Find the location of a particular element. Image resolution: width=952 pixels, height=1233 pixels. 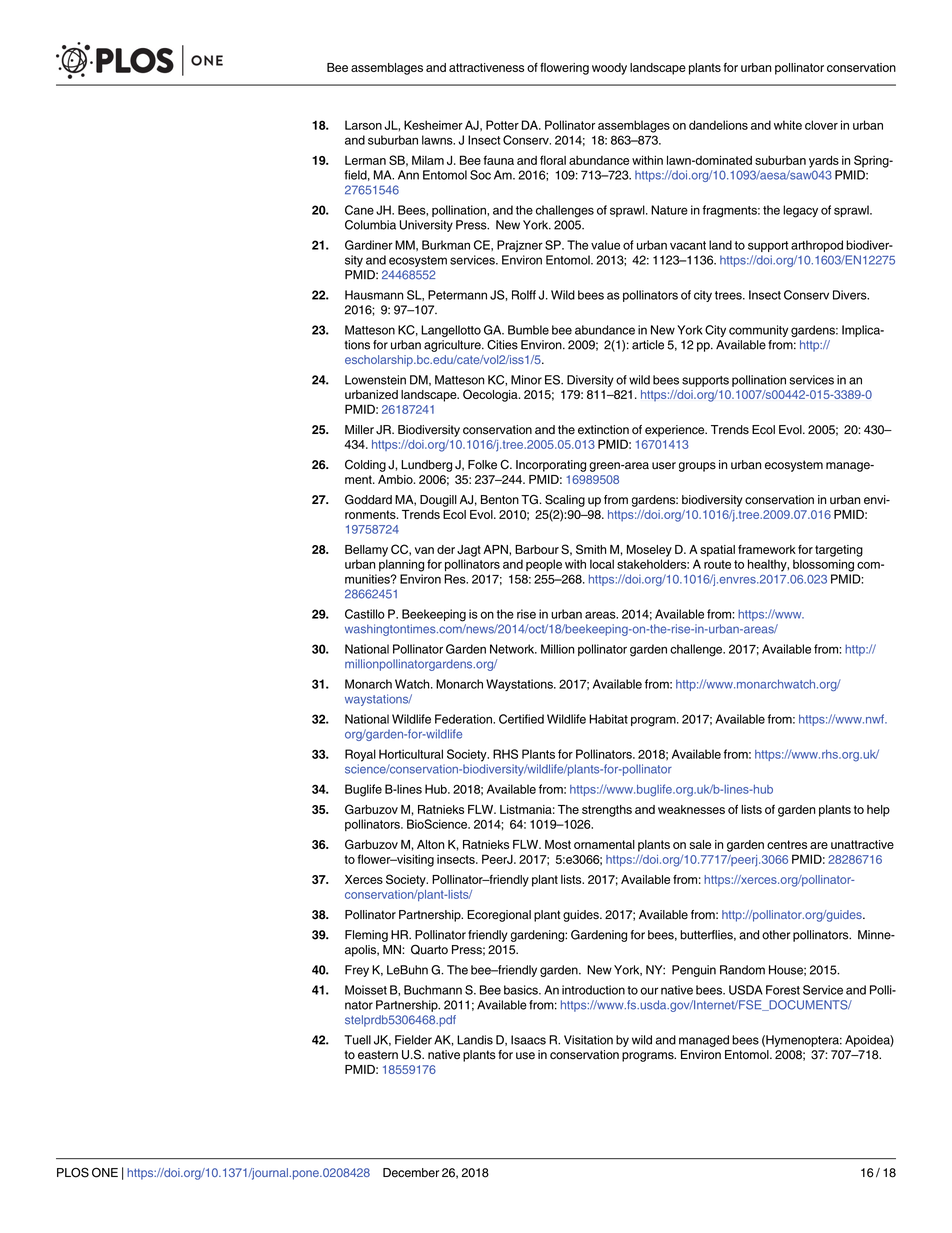

Forest is located at coordinates (783, 990).
